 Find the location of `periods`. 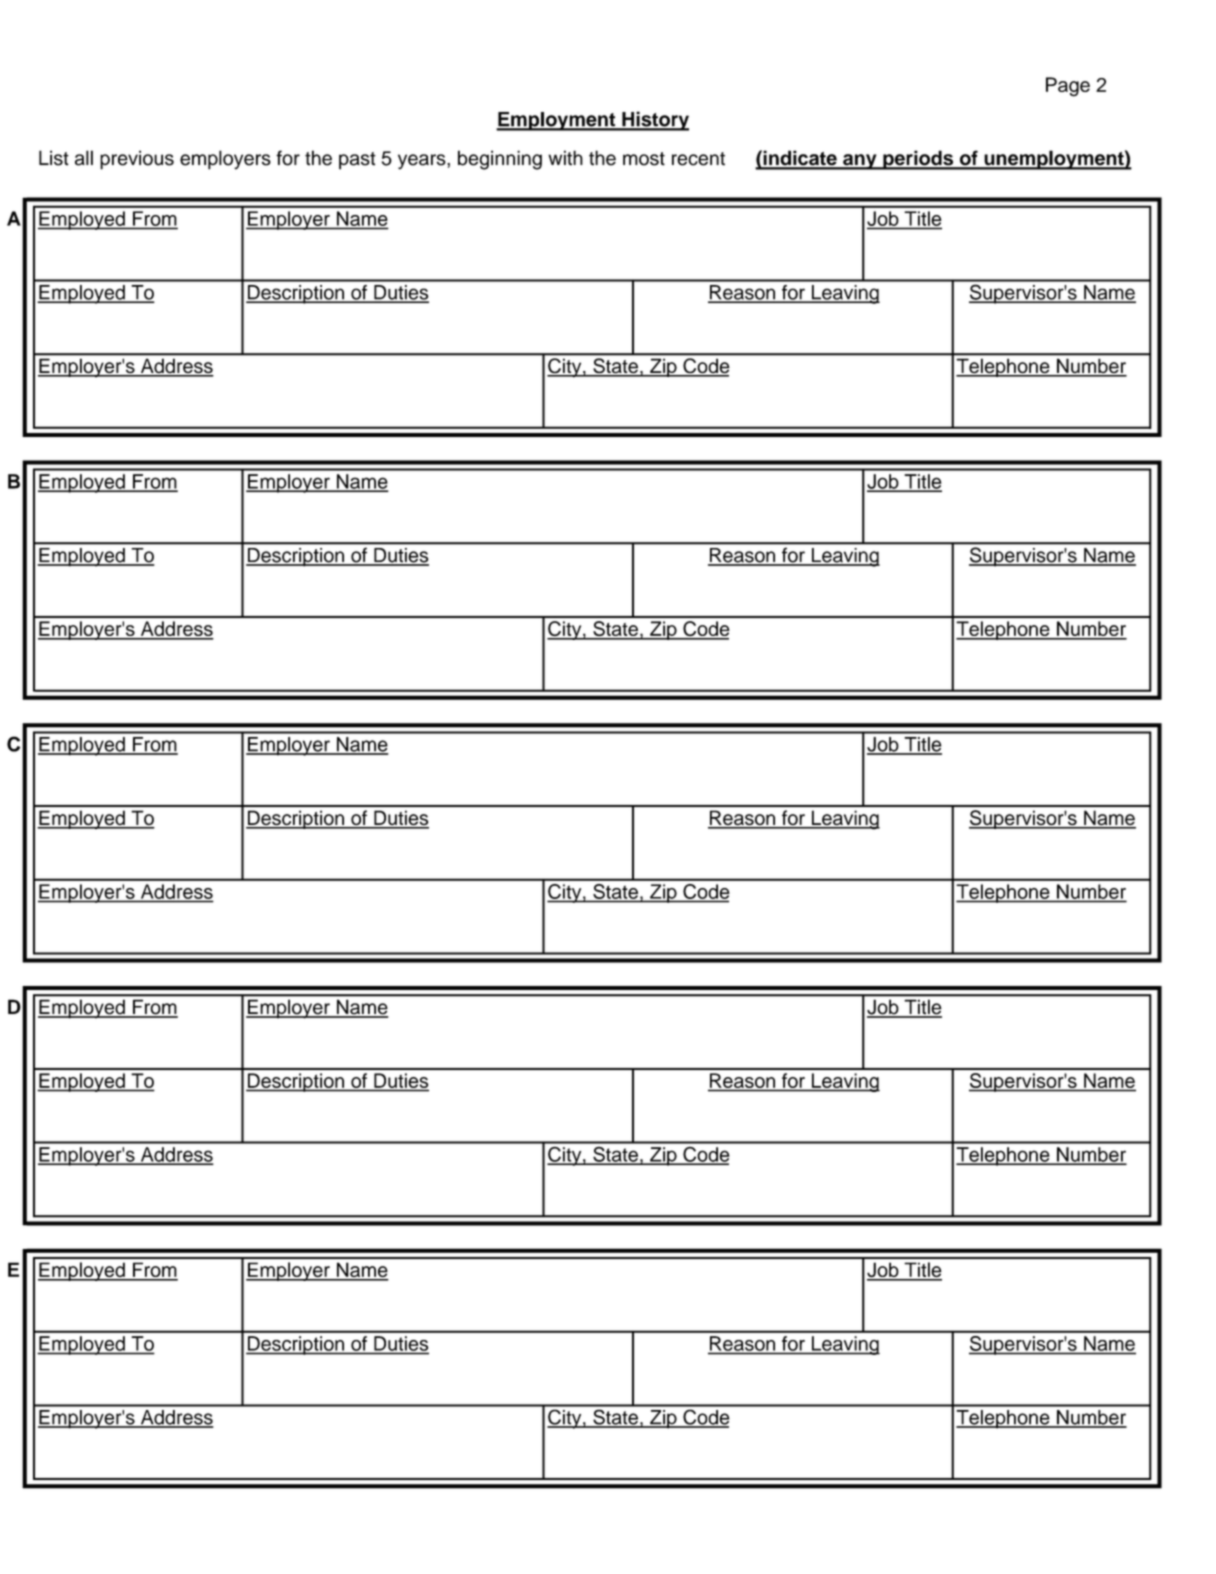

periods is located at coordinates (918, 160).
